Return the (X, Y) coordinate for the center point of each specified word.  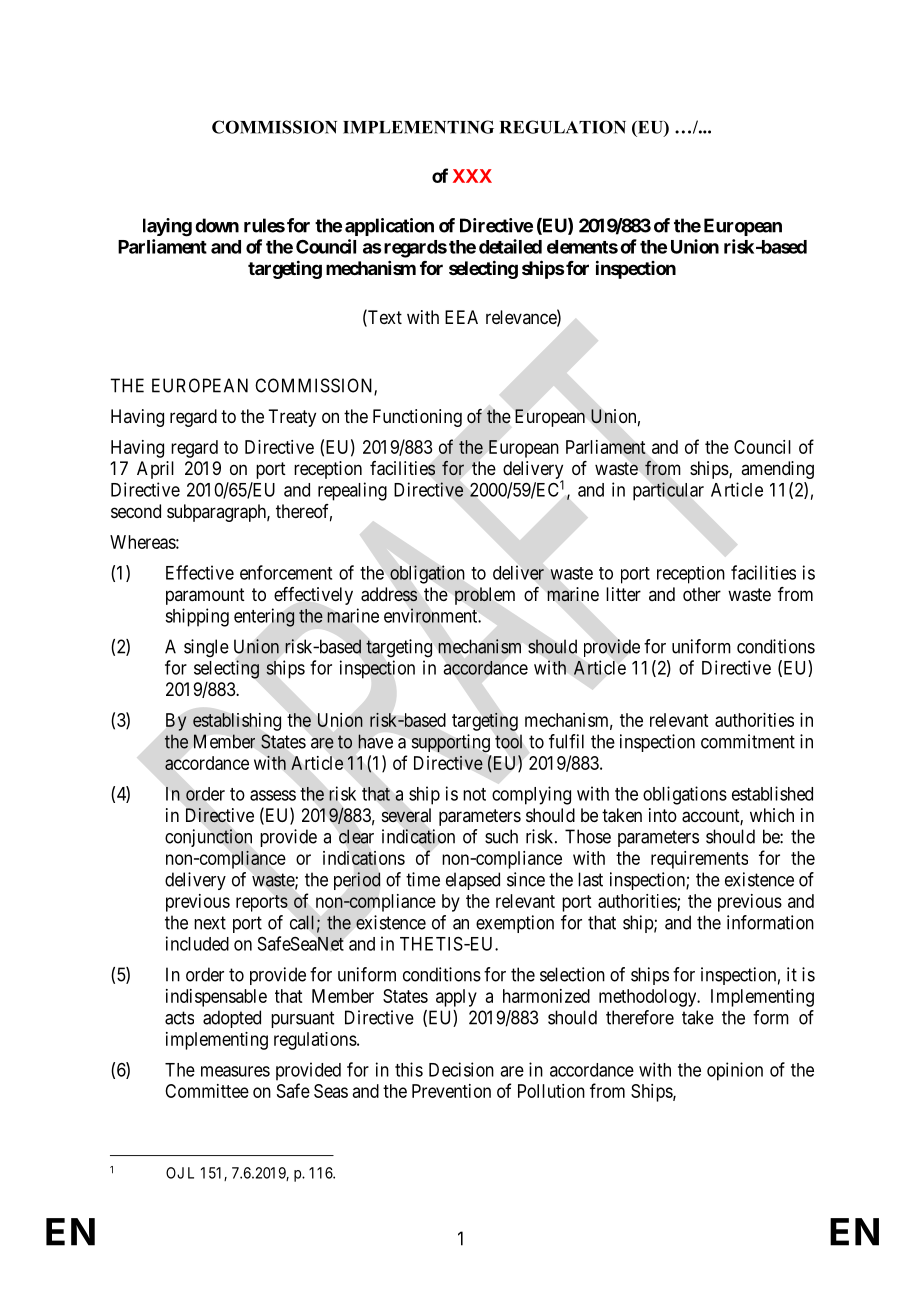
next (210, 923)
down (217, 225)
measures (235, 1071)
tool (508, 742)
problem (485, 596)
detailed (510, 246)
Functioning (417, 418)
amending (777, 470)
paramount (205, 596)
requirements (699, 860)
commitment (748, 741)
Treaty (292, 418)
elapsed (473, 881)
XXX (472, 176)
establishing (237, 722)
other (702, 594)
